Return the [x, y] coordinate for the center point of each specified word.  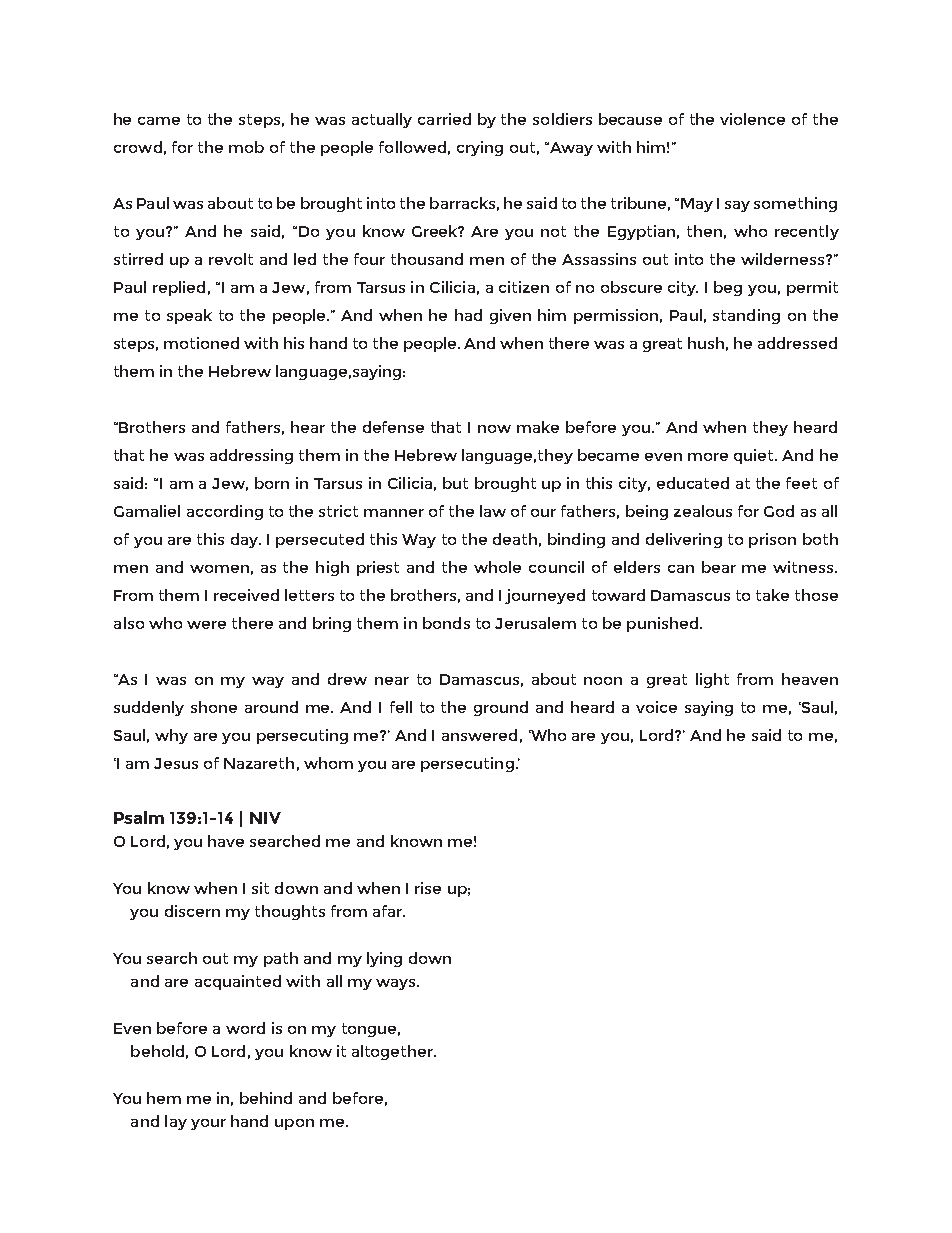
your [208, 1124]
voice [656, 707]
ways [397, 984]
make [538, 427]
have [226, 841]
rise [428, 888]
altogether [393, 1052]
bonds [446, 623]
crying [480, 148]
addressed [797, 343]
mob [246, 147]
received [246, 595]
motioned [201, 343]
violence [752, 119]
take [772, 595]
